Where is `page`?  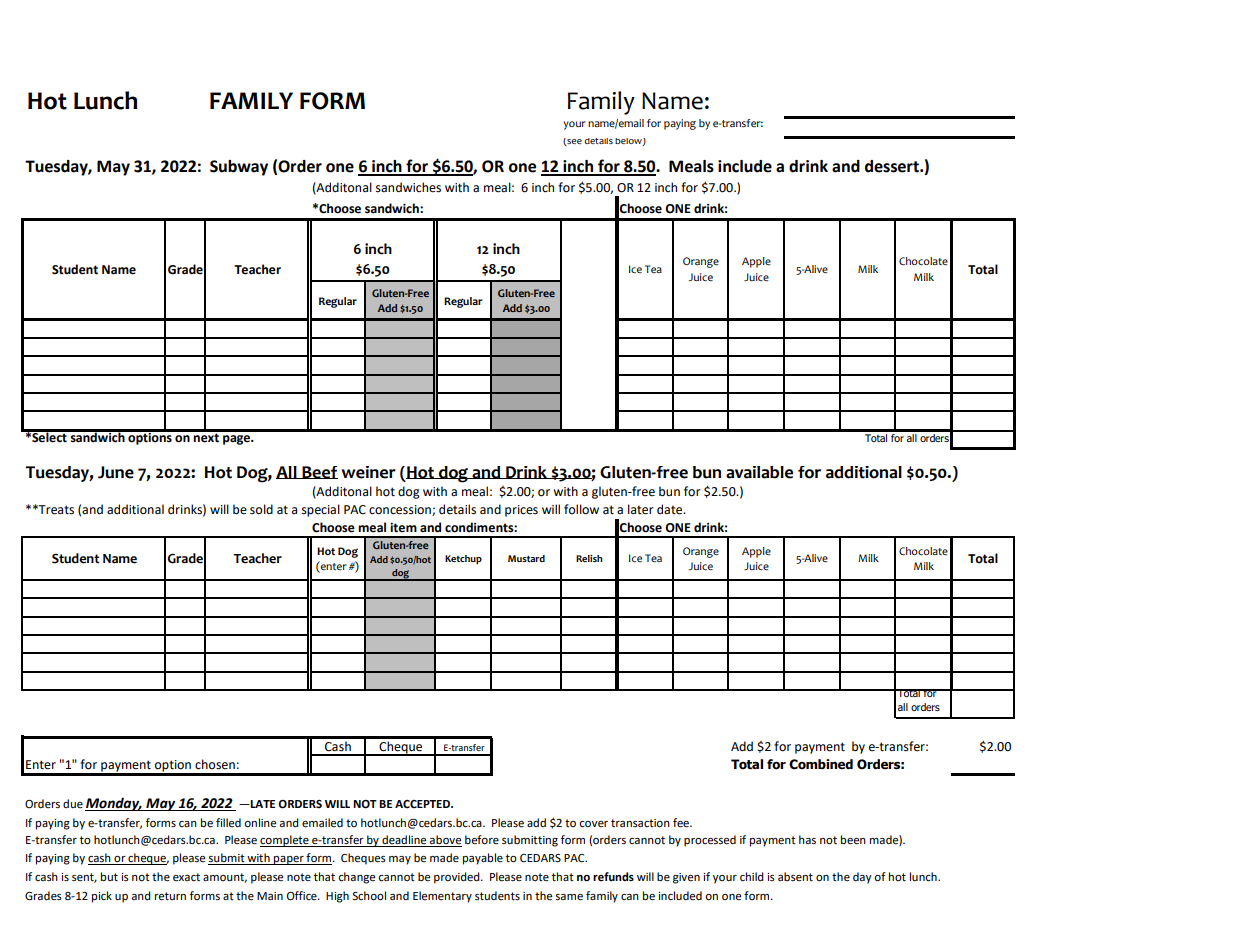 page is located at coordinates (237, 440).
